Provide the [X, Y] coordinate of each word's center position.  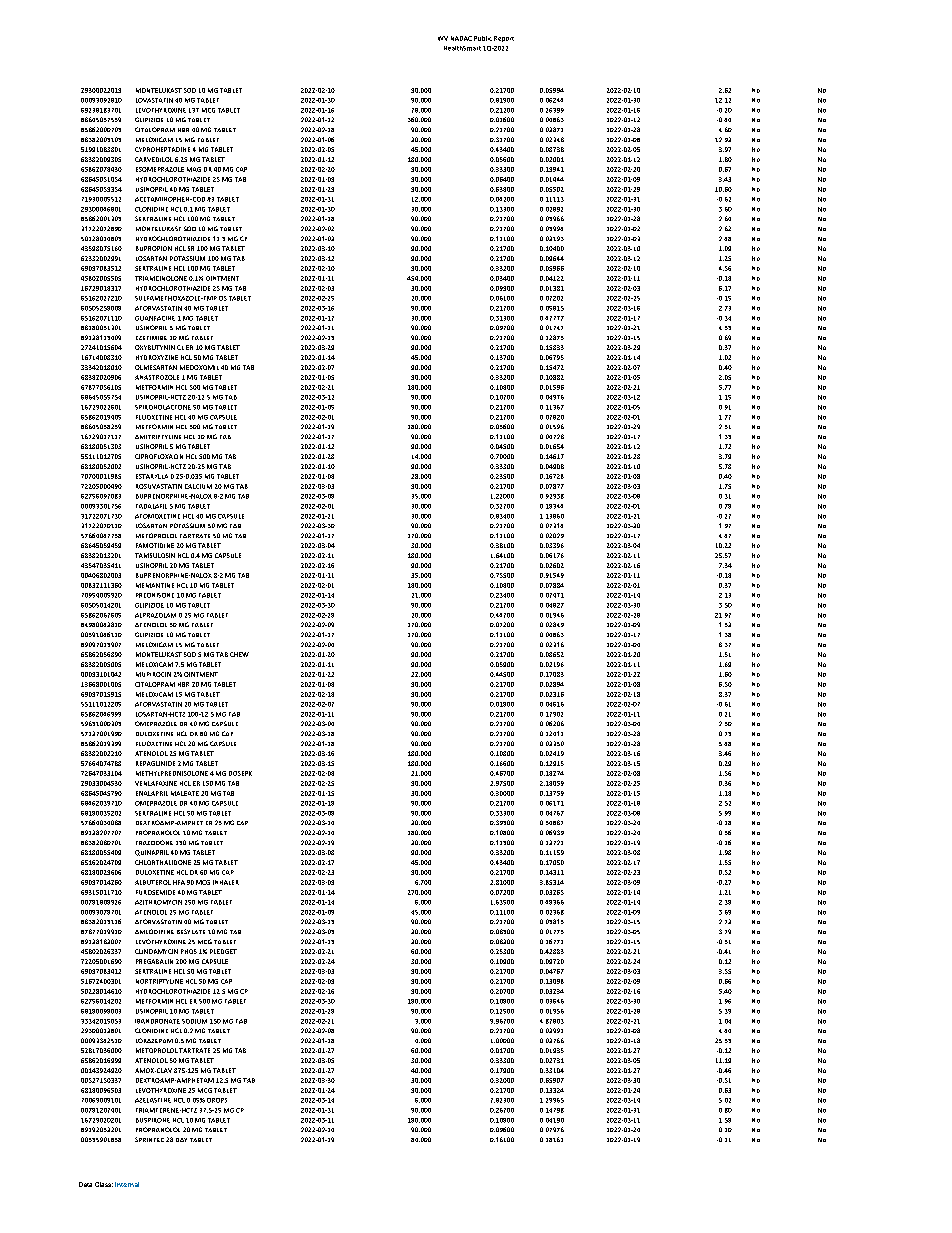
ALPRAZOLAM [155, 615]
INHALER [226, 882]
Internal [127, 1184]
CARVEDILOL [154, 159]
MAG [194, 169]
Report [504, 39]
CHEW [239, 654]
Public [483, 38]
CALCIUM [198, 486]
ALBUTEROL [153, 882]
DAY [181, 1140]
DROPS [217, 1100]
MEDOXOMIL [199, 367]
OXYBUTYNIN [155, 347]
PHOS [189, 951]
